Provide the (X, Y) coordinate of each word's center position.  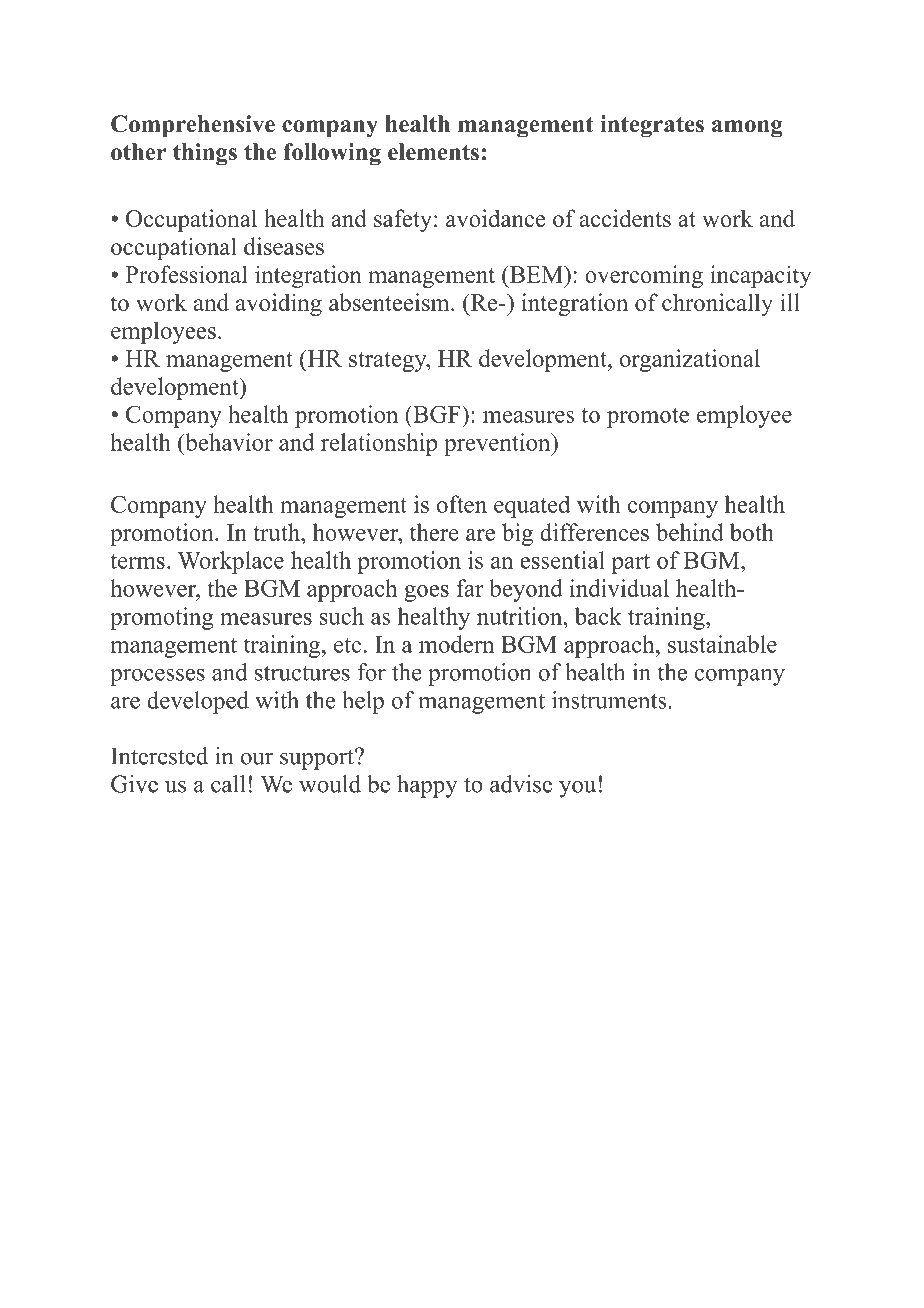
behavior (228, 442)
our (257, 759)
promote (648, 418)
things (205, 154)
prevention (498, 444)
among (747, 129)
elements (433, 152)
